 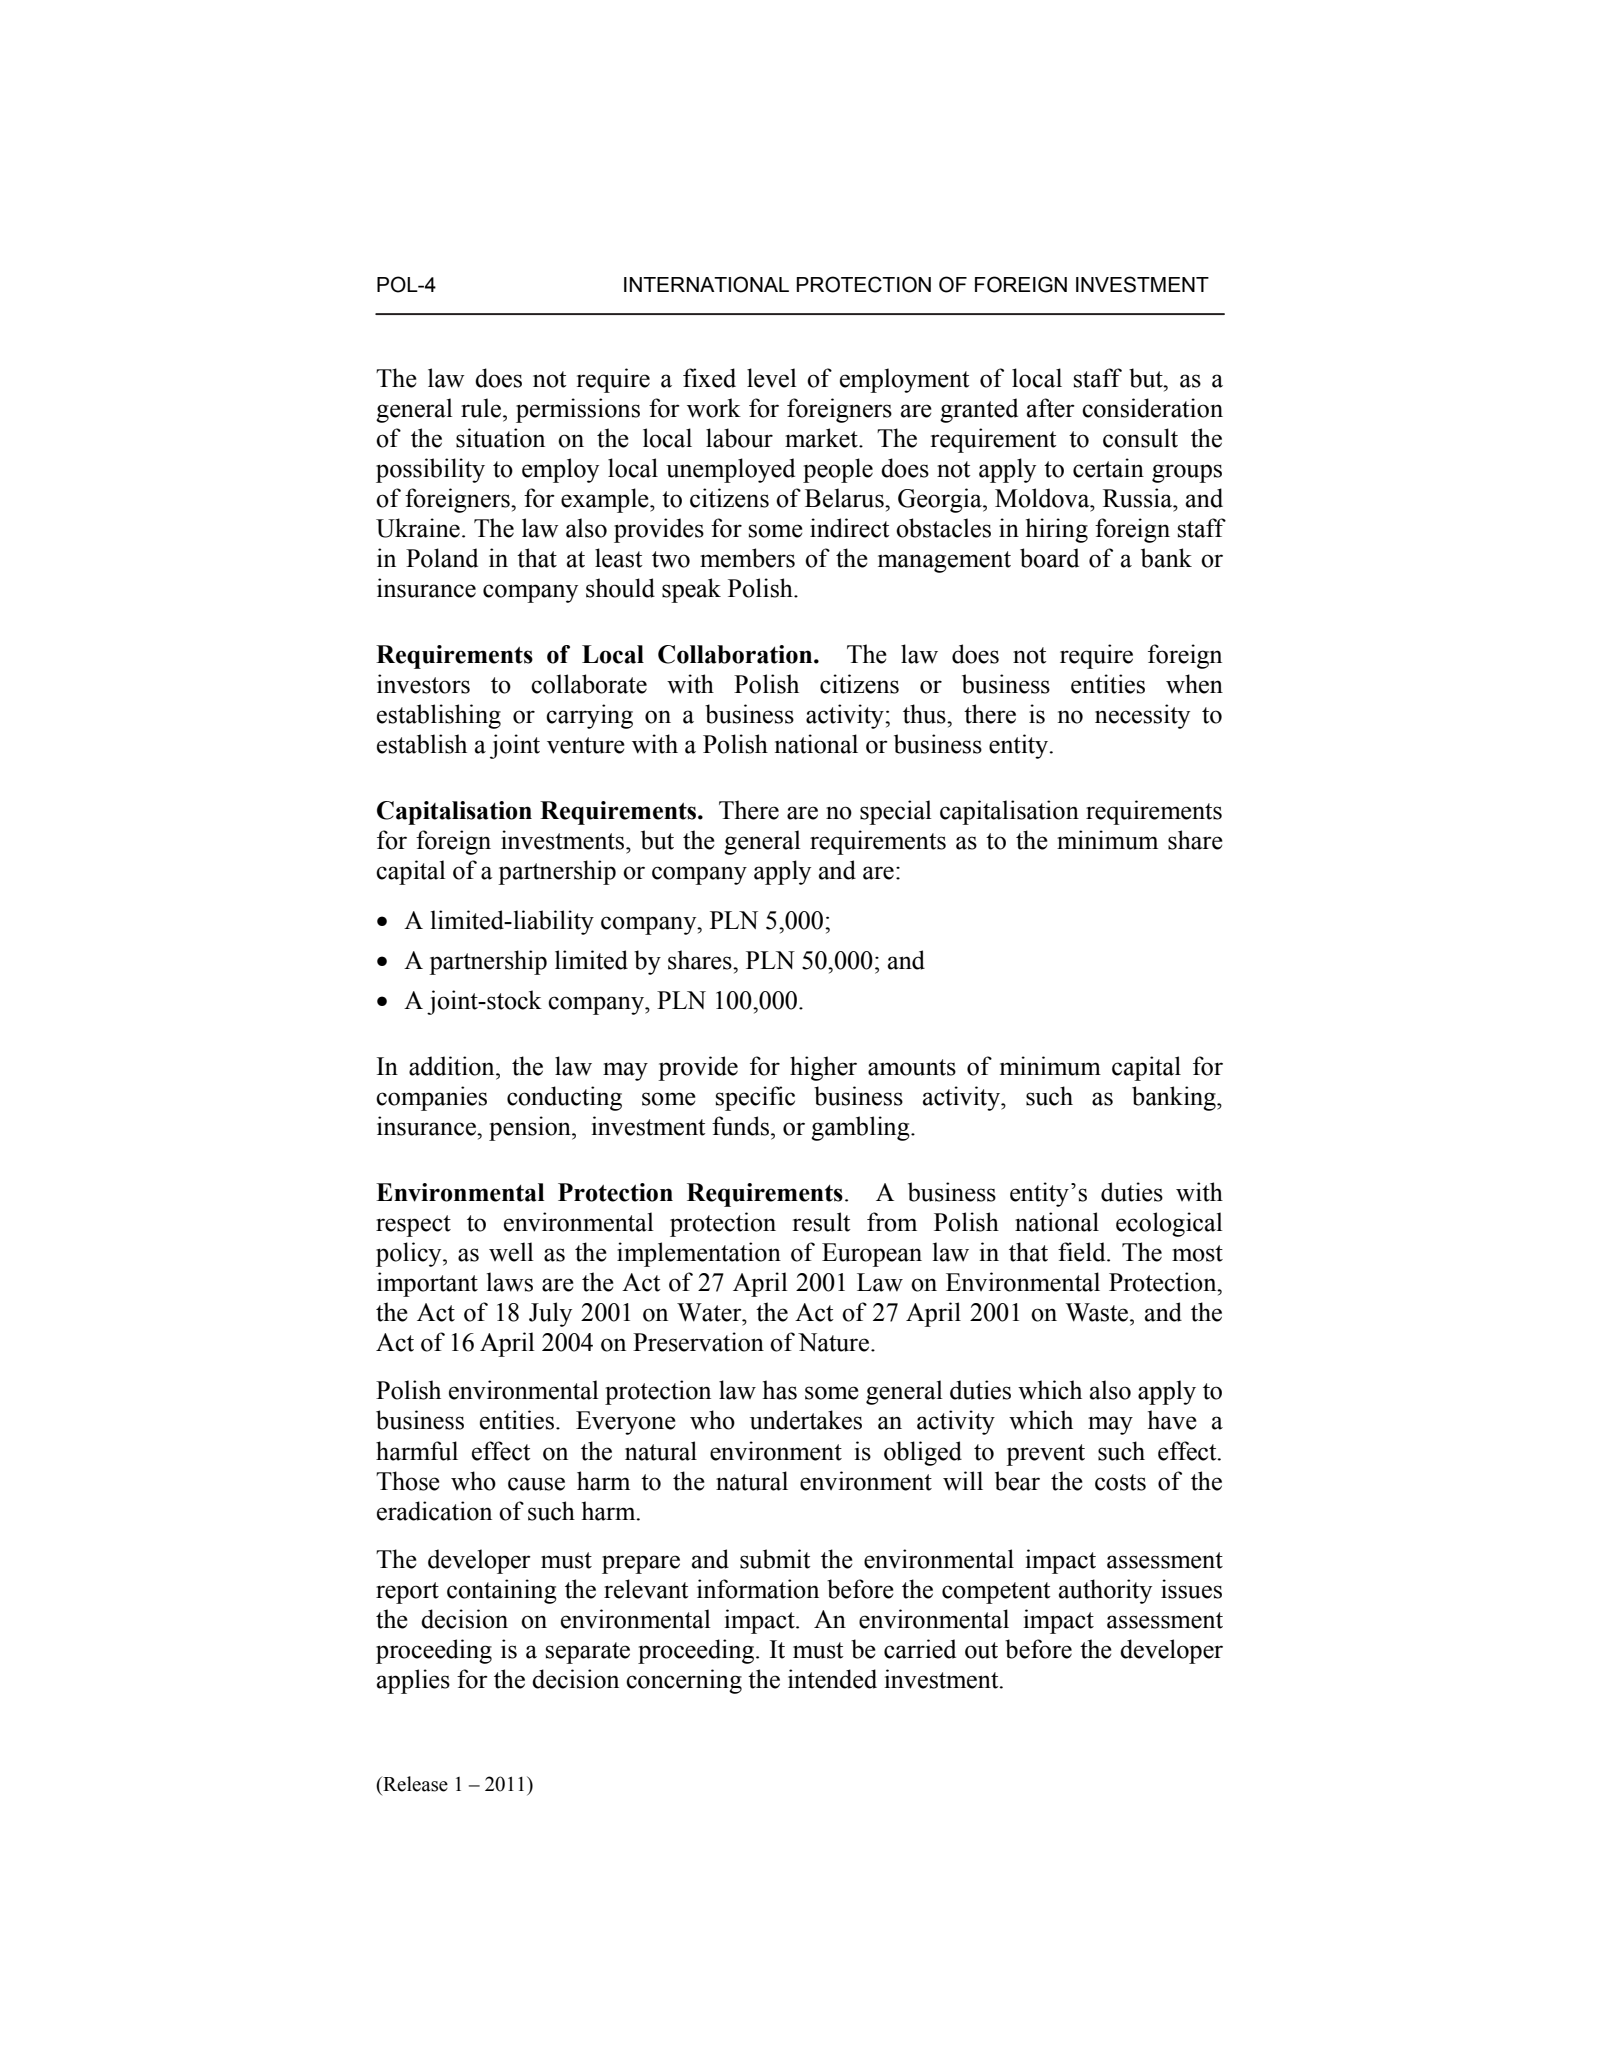 What do you see at coordinates (1098, 1312) in the image?
I see `Waste` at bounding box center [1098, 1312].
